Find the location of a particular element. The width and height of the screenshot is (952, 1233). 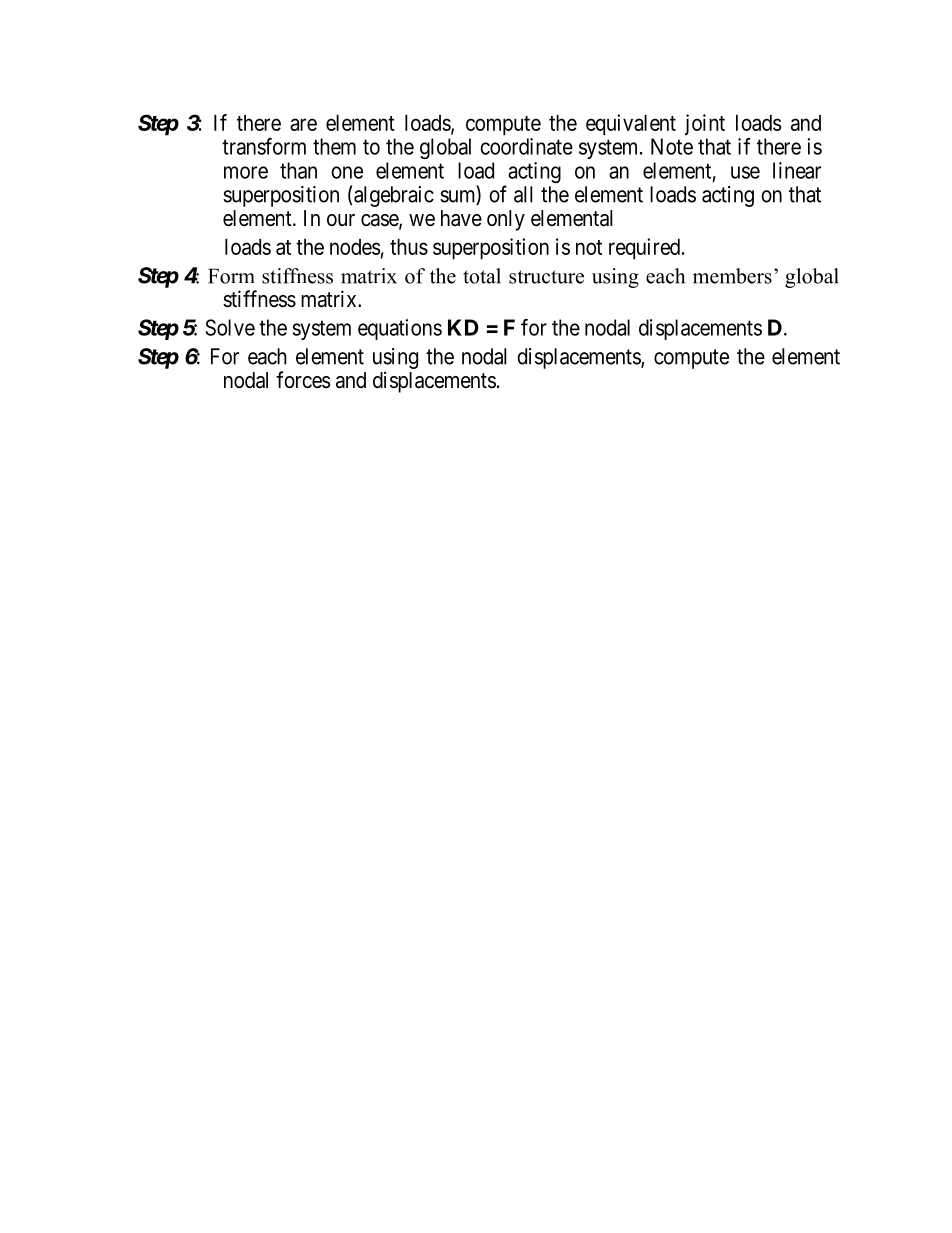

thus is located at coordinates (409, 247).
